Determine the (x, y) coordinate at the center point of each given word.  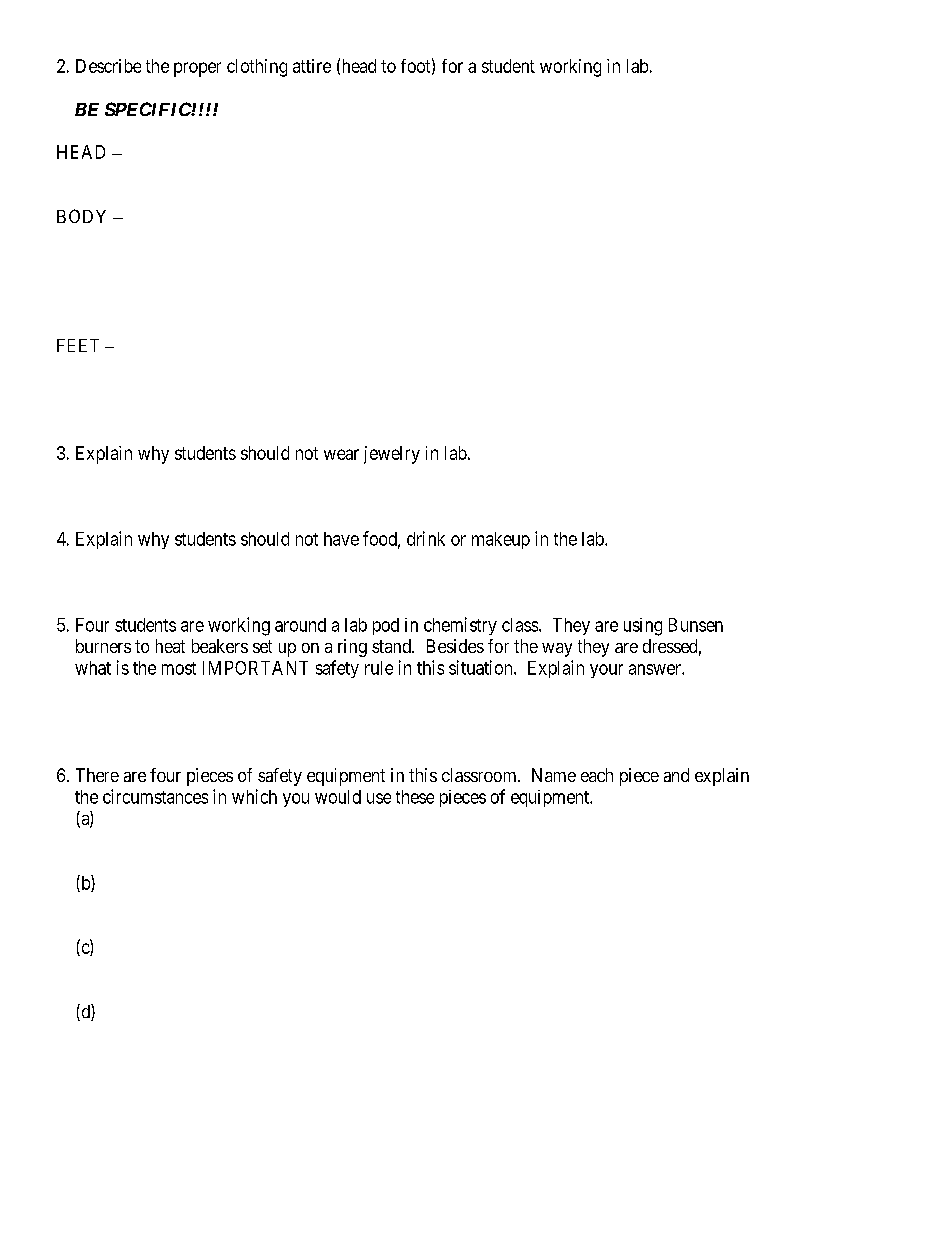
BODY (81, 216)
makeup (501, 540)
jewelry (392, 455)
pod (386, 626)
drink (426, 538)
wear (341, 454)
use (379, 798)
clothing (257, 68)
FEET (78, 345)
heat (170, 646)
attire (312, 66)
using (643, 627)
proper (197, 69)
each (597, 775)
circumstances (155, 796)
